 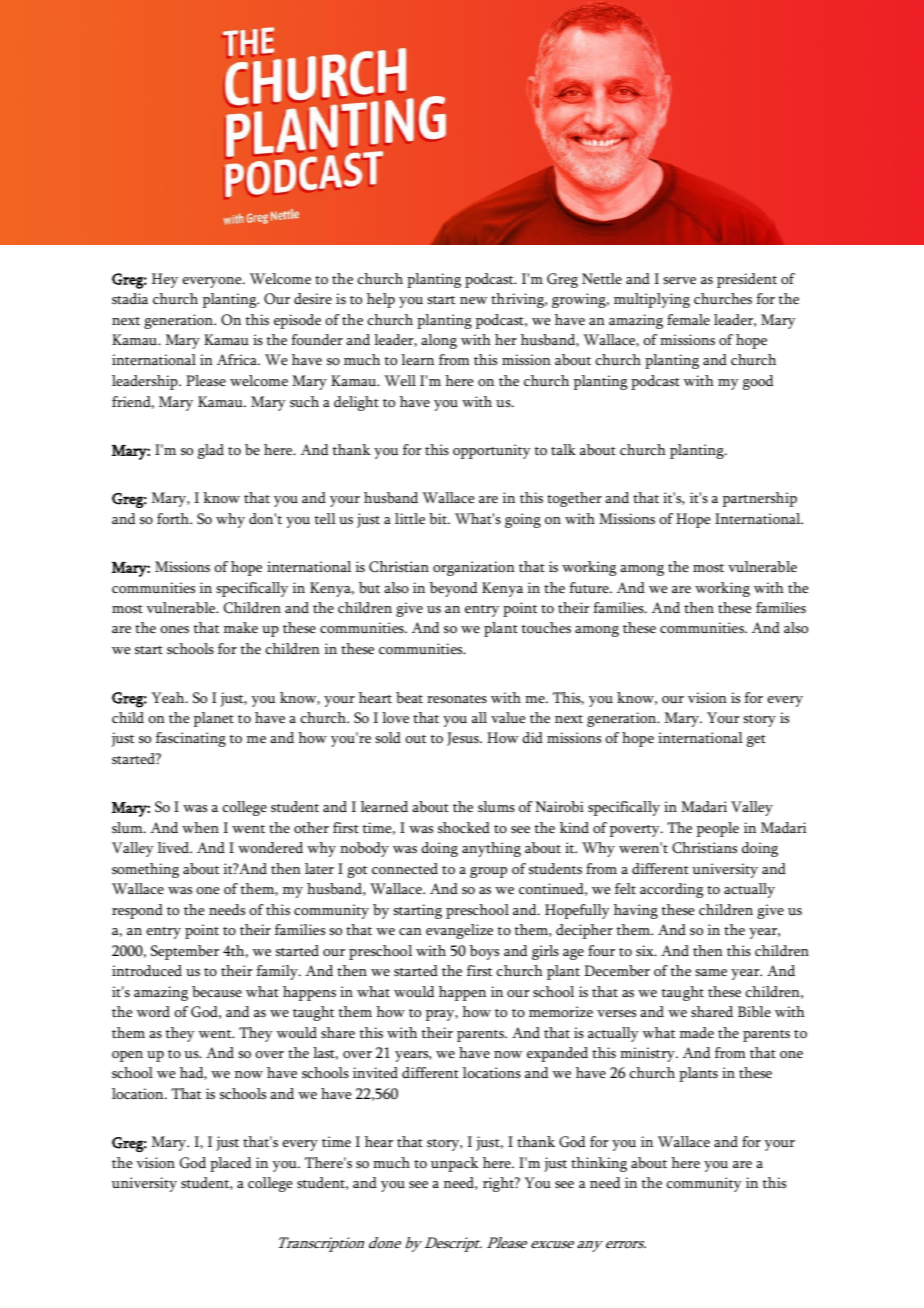 I want to click on partnership, so click(x=760, y=499).
